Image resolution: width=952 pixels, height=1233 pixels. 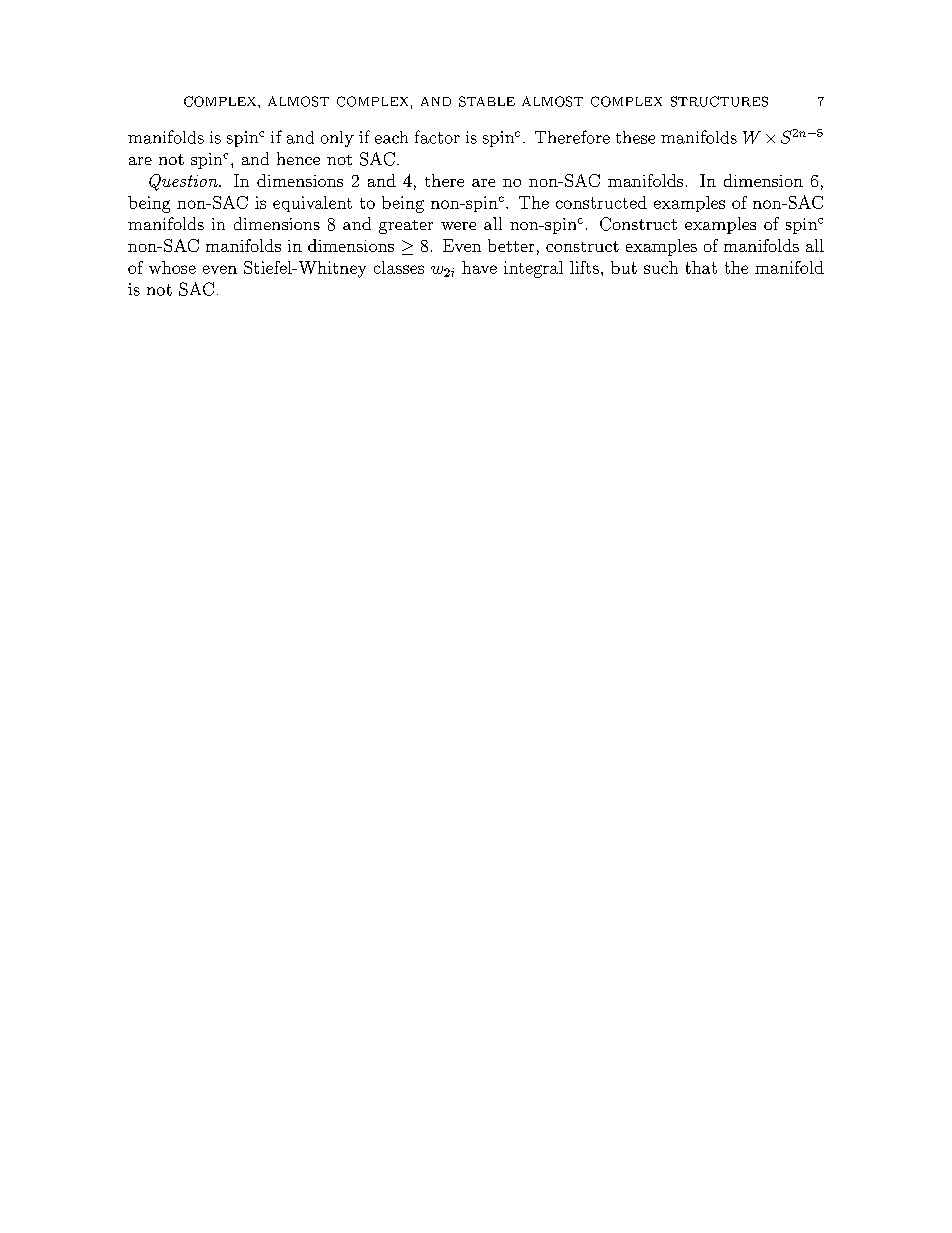 What do you see at coordinates (312, 204) in the page?
I see `equivalent` at bounding box center [312, 204].
